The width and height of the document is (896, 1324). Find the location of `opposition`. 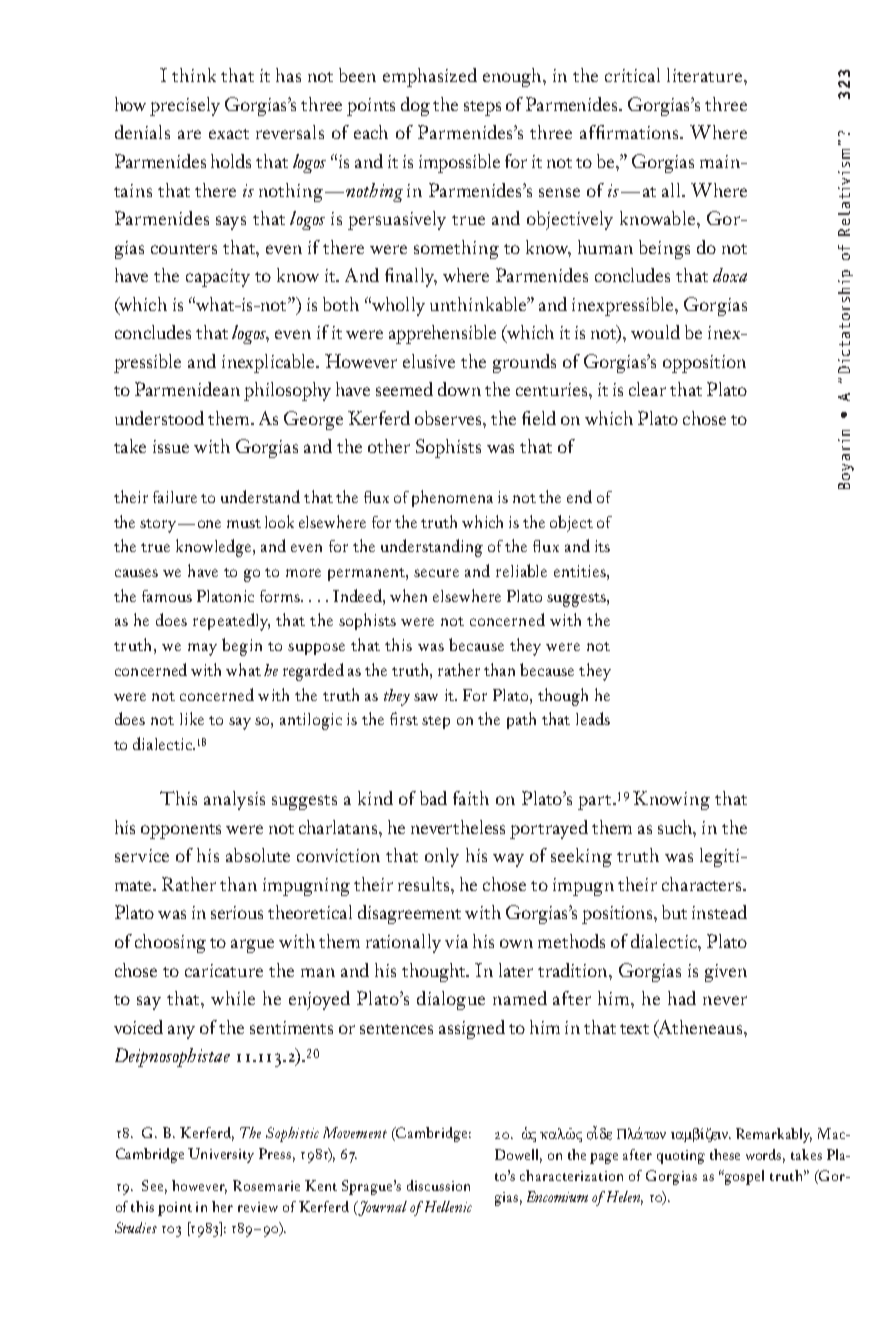

opposition is located at coordinates (704, 364).
